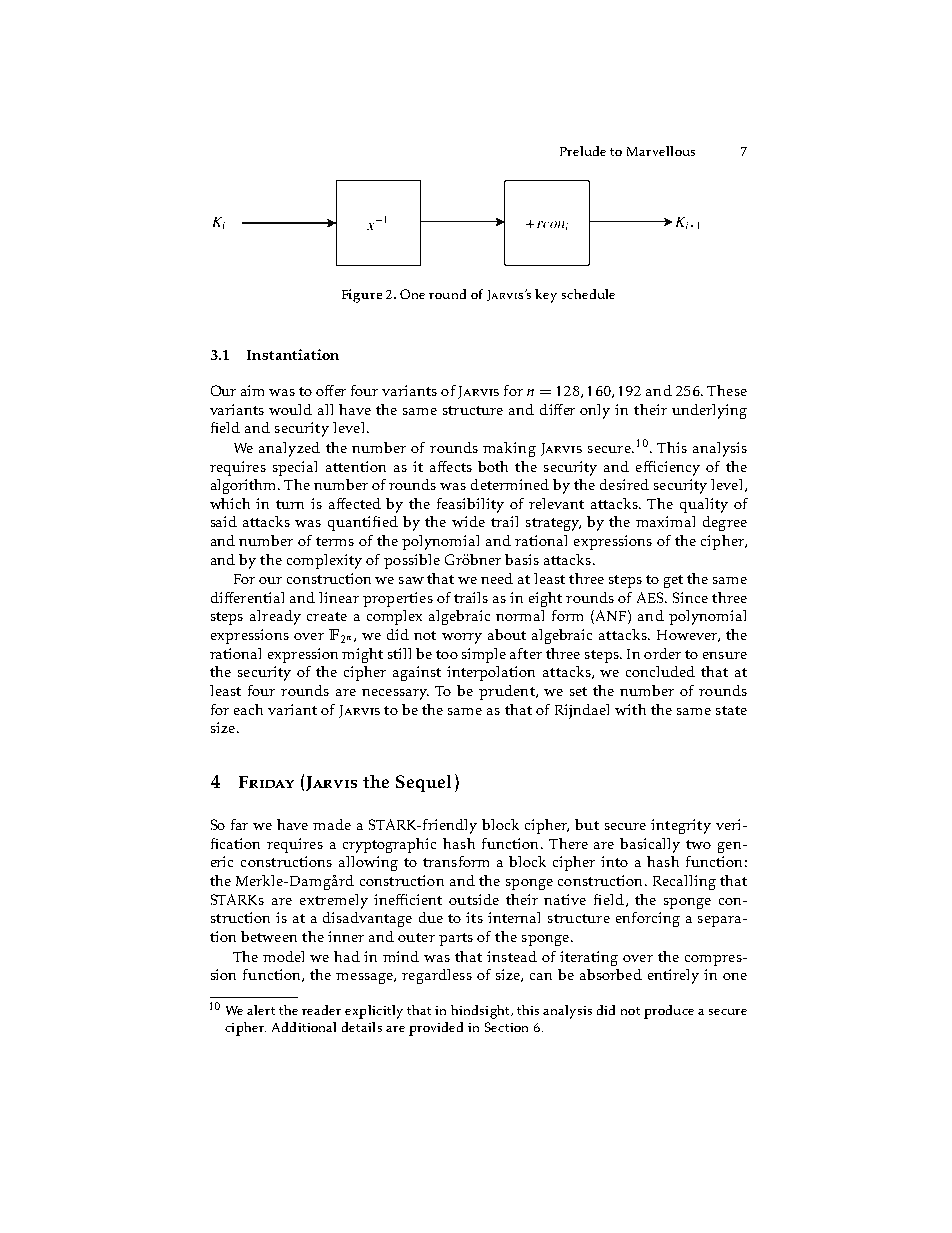  Describe the element at coordinates (668, 468) in the page. I see `efficiency` at that location.
